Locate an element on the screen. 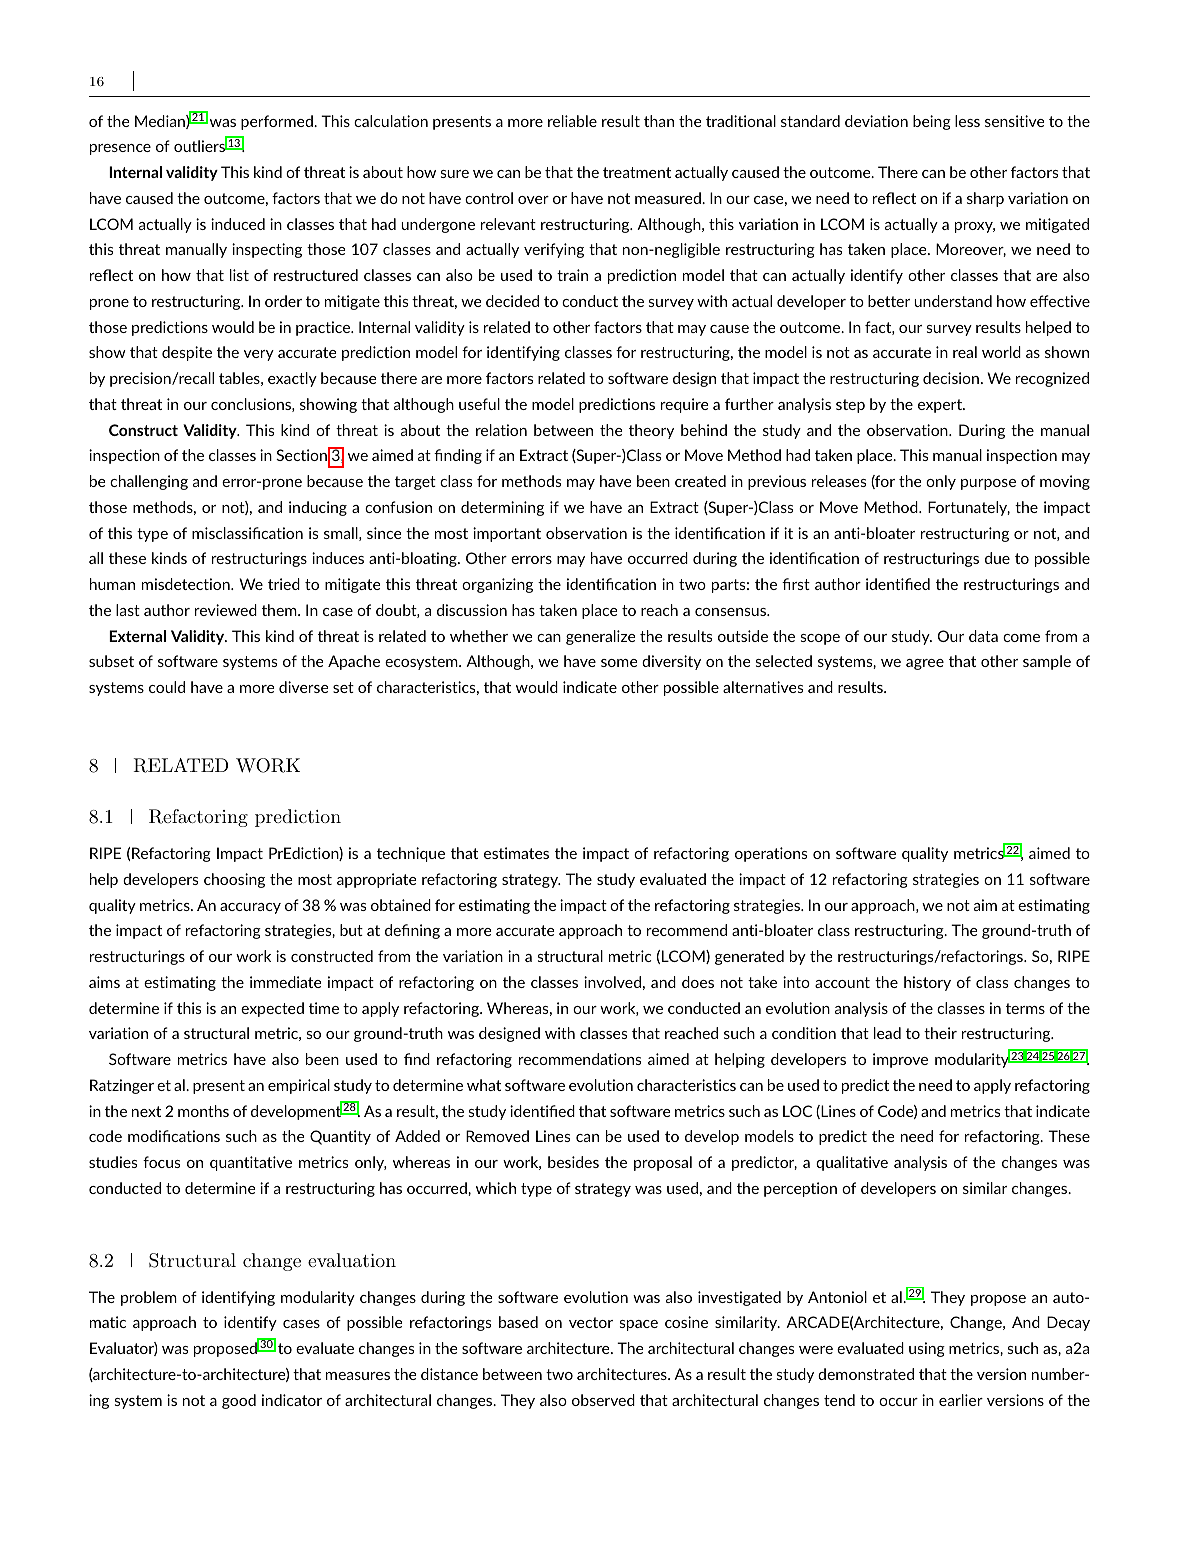 The height and width of the screenshot is (1550, 1179). purpose is located at coordinates (988, 484).
